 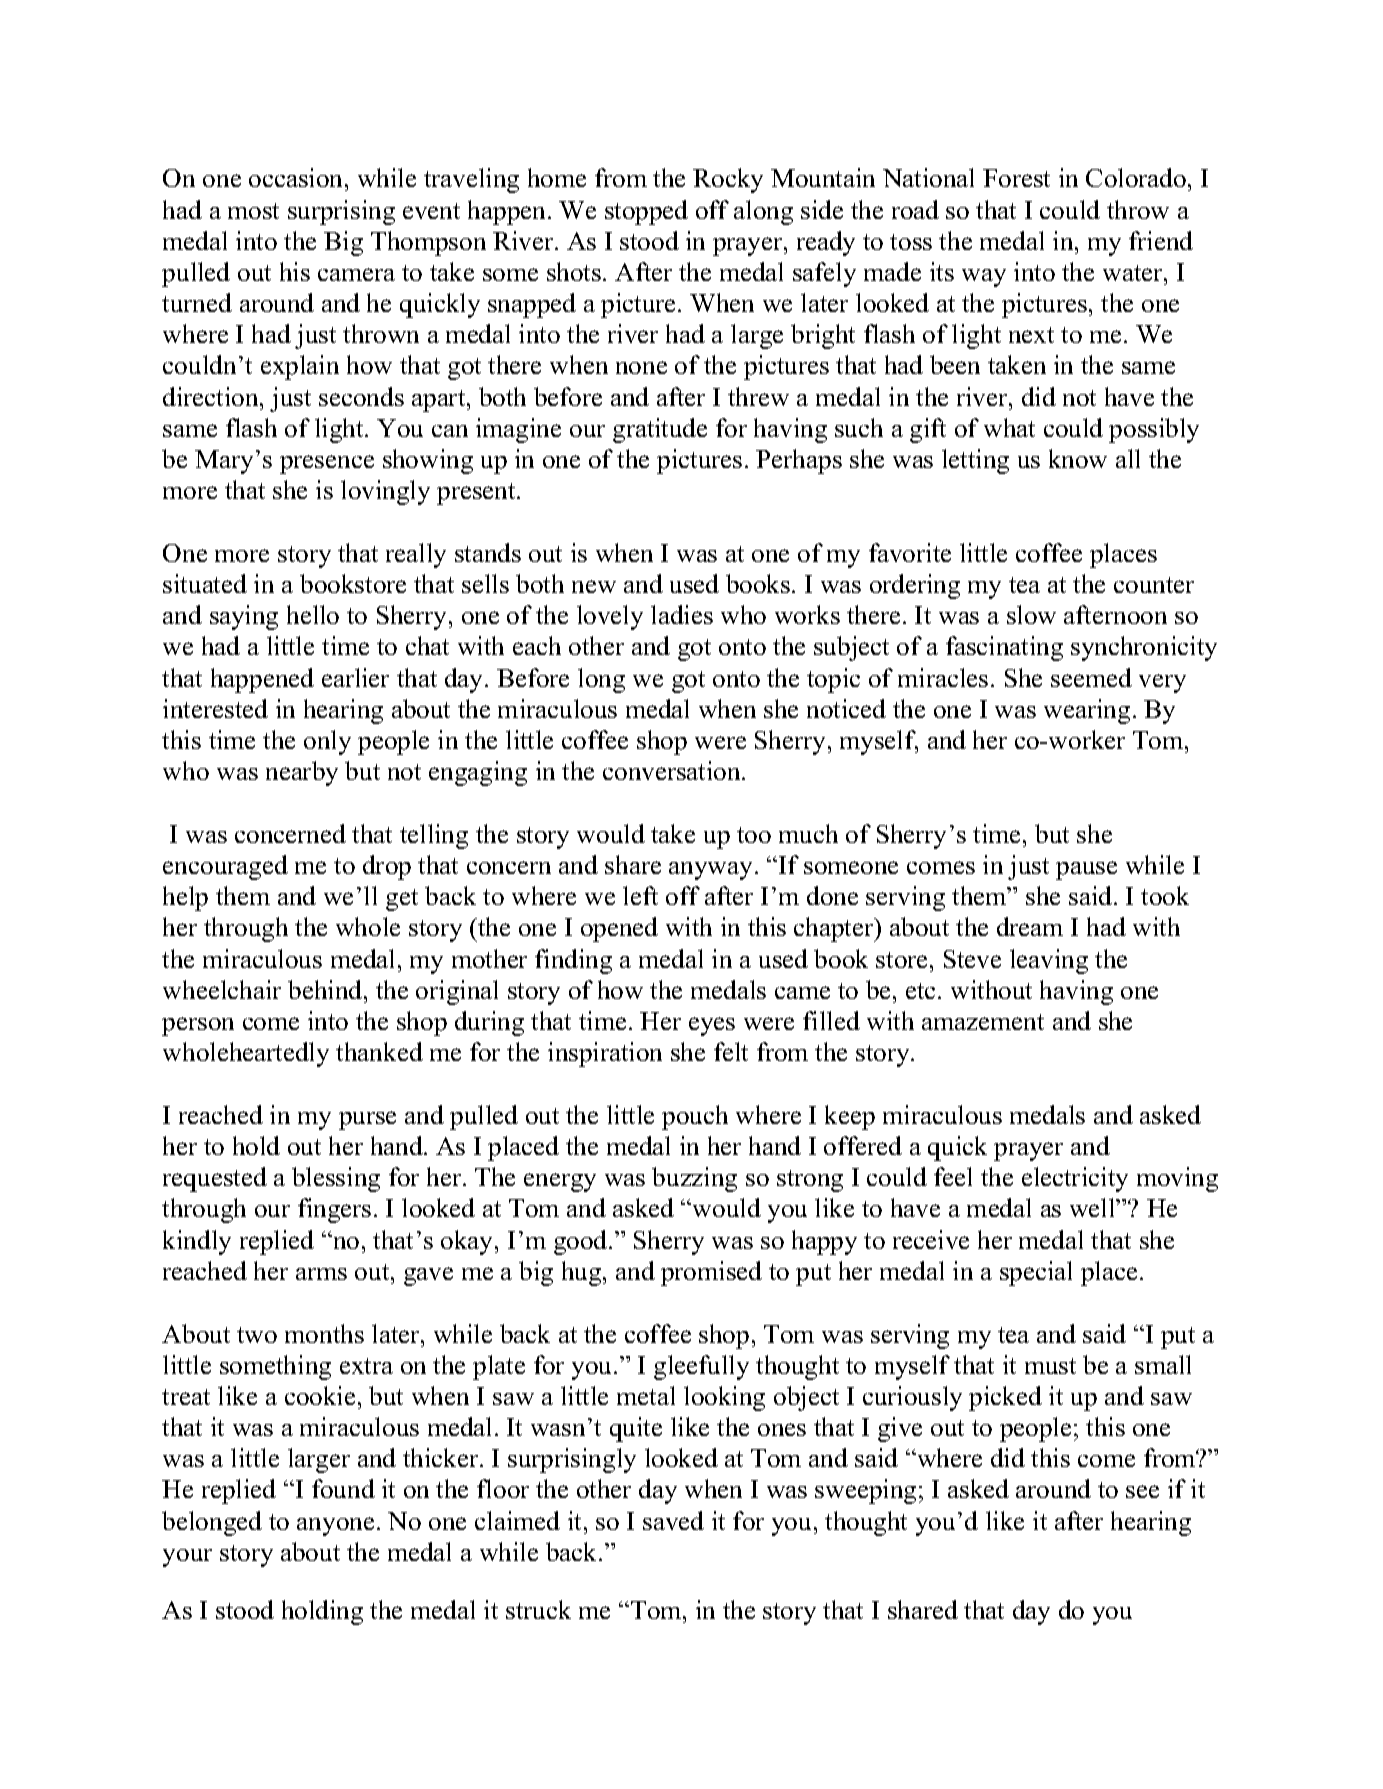 I want to click on stopped, so click(x=646, y=212).
